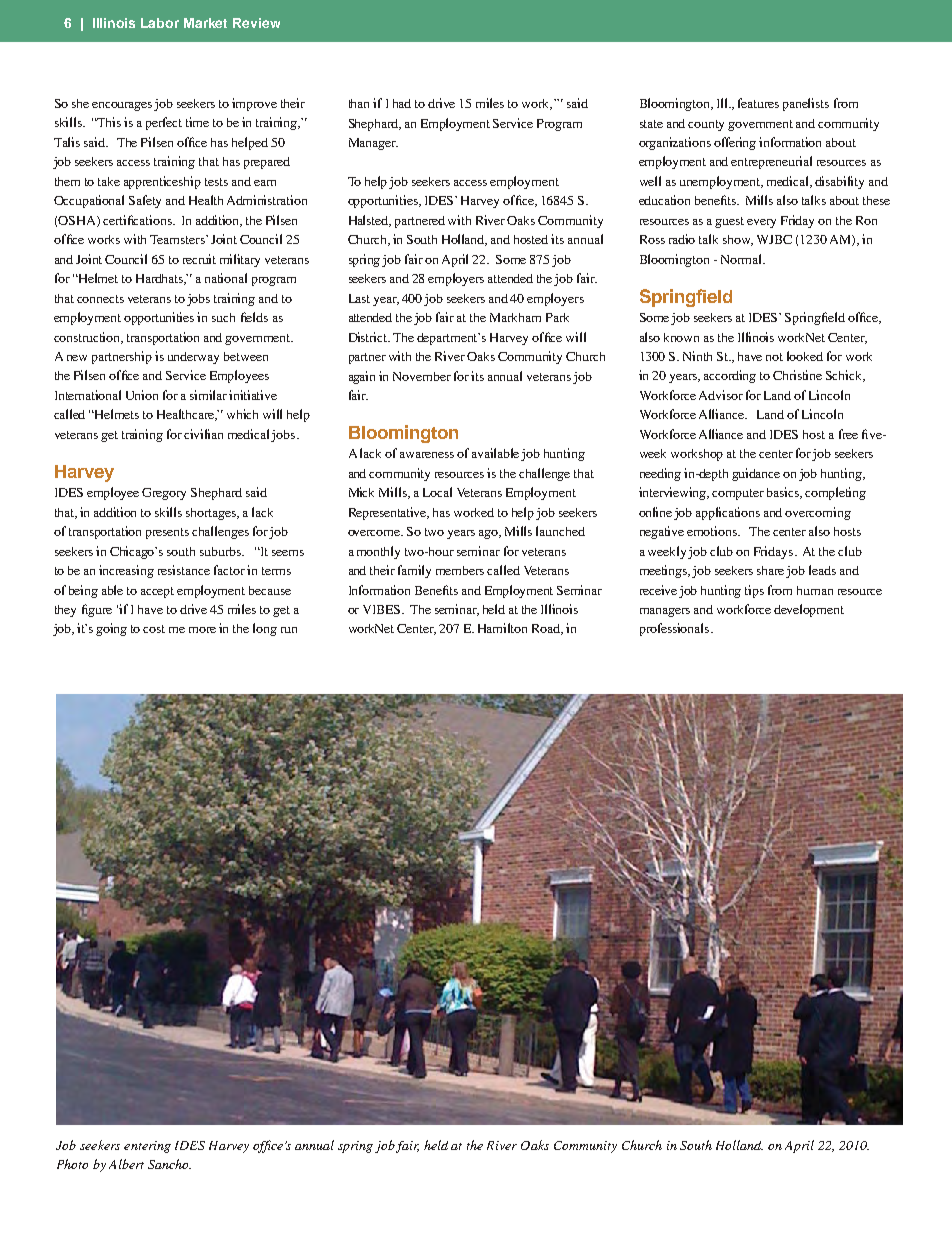 The height and width of the image is (1233, 952). Describe the element at coordinates (427, 455) in the image. I see `awareness` at that location.
